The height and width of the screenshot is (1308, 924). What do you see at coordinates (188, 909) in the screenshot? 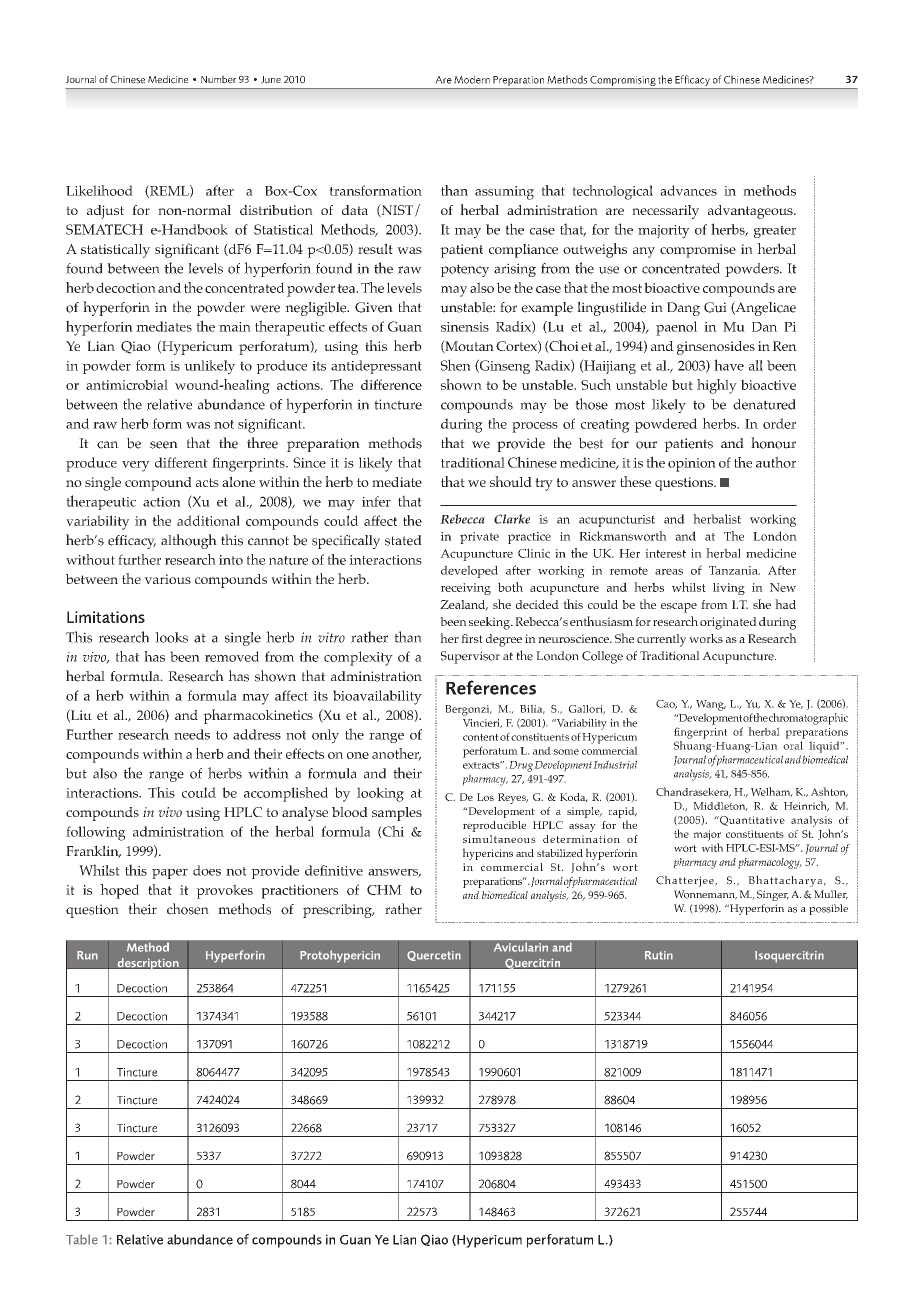
I see `chosen` at bounding box center [188, 909].
